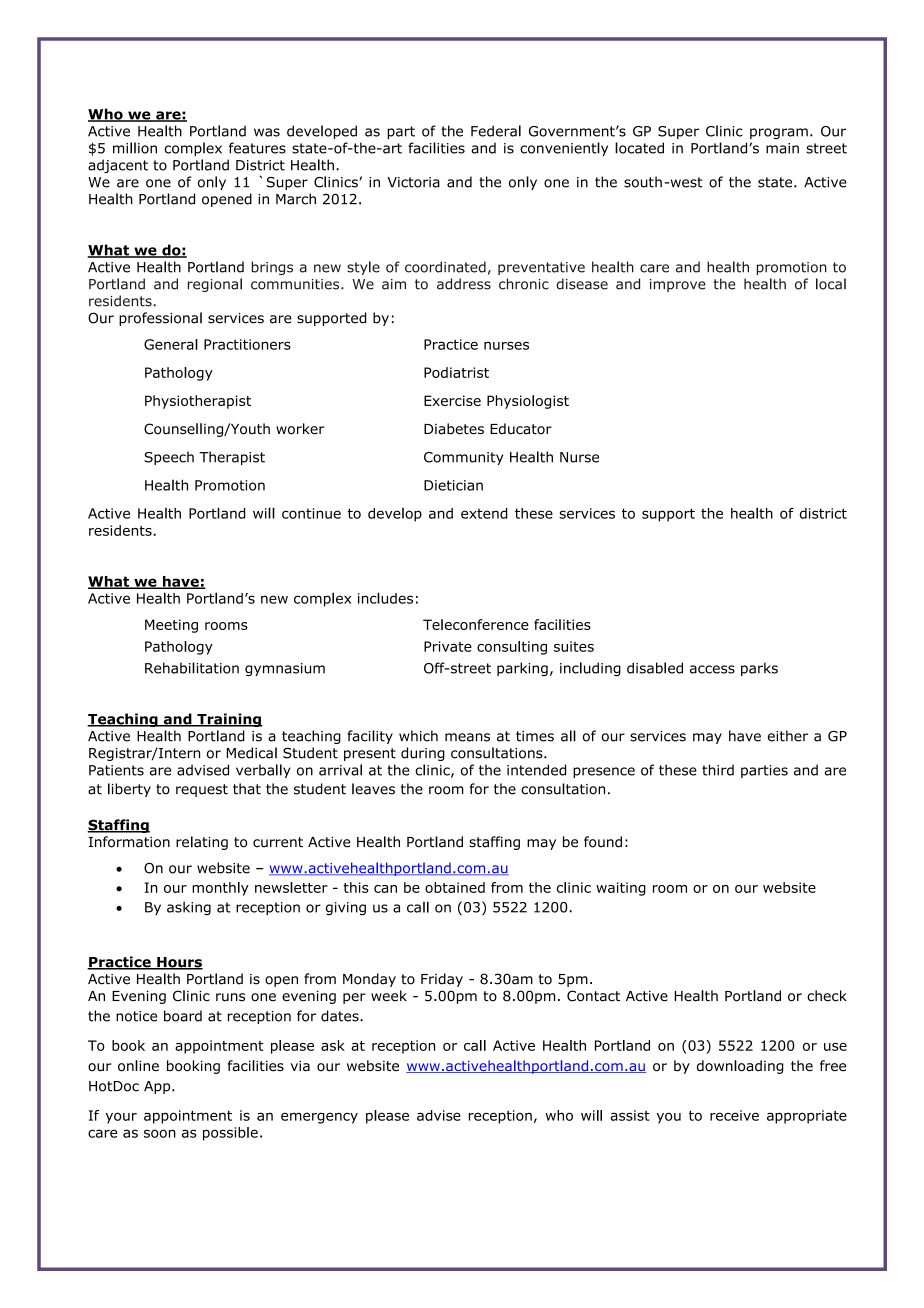  What do you see at coordinates (759, 669) in the document?
I see `parks` at bounding box center [759, 669].
